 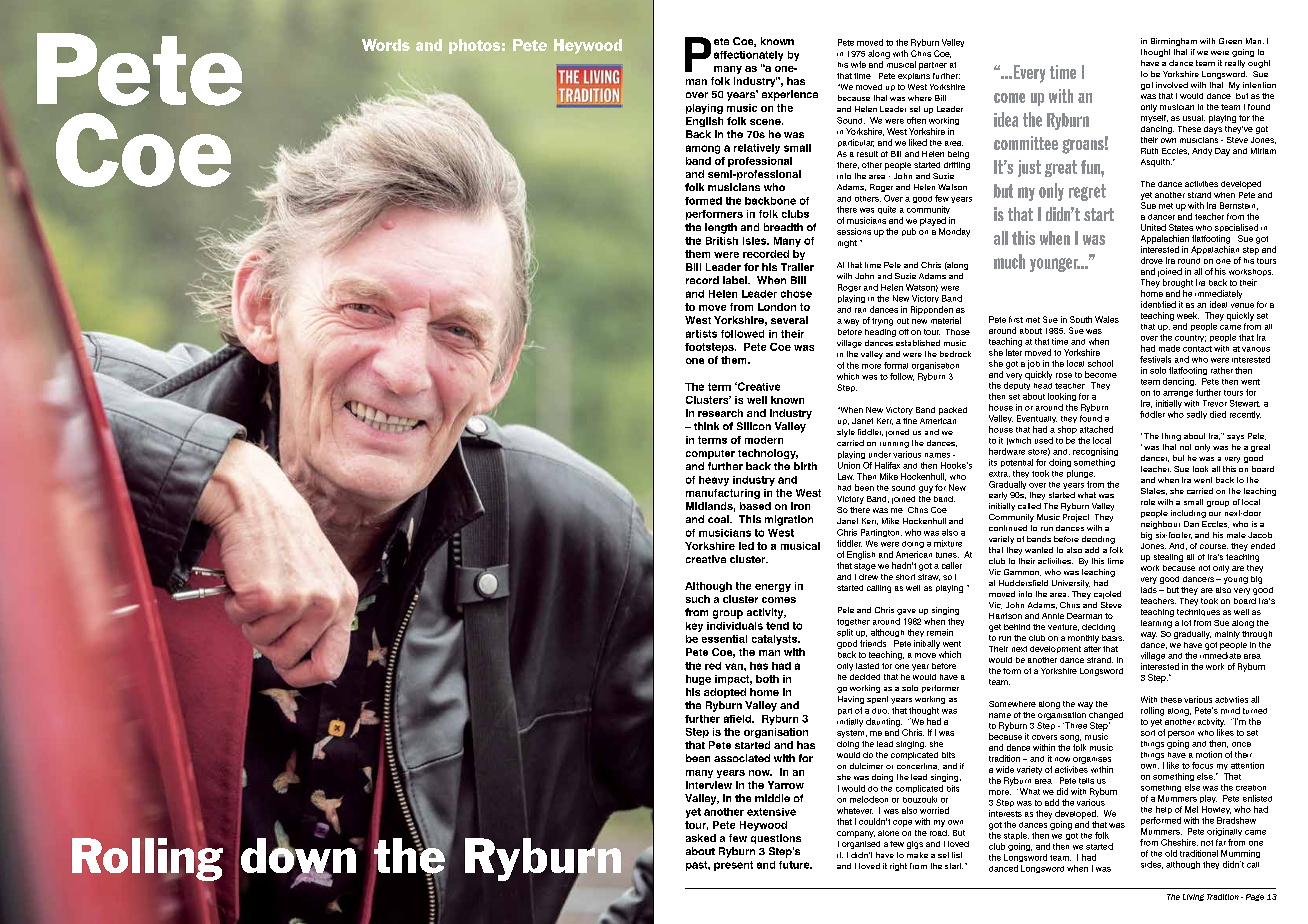 I want to click on week, so click(x=1188, y=315).
